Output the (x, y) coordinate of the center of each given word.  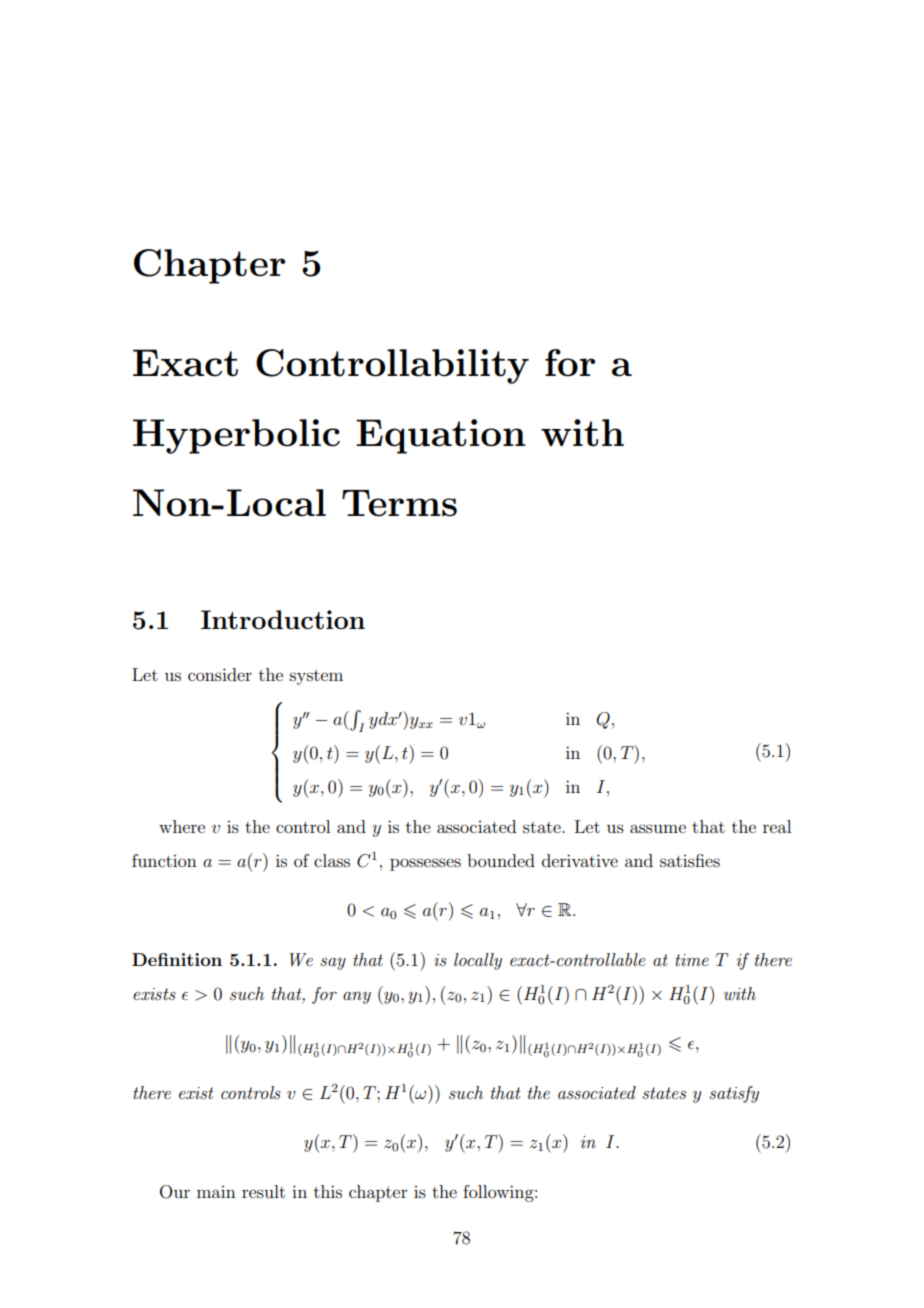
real (777, 826)
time (692, 960)
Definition (177, 959)
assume (658, 828)
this (328, 1191)
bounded (501, 860)
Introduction (283, 619)
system (316, 677)
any (357, 998)
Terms (399, 503)
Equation (441, 436)
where (182, 826)
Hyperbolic (236, 436)
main (216, 1192)
